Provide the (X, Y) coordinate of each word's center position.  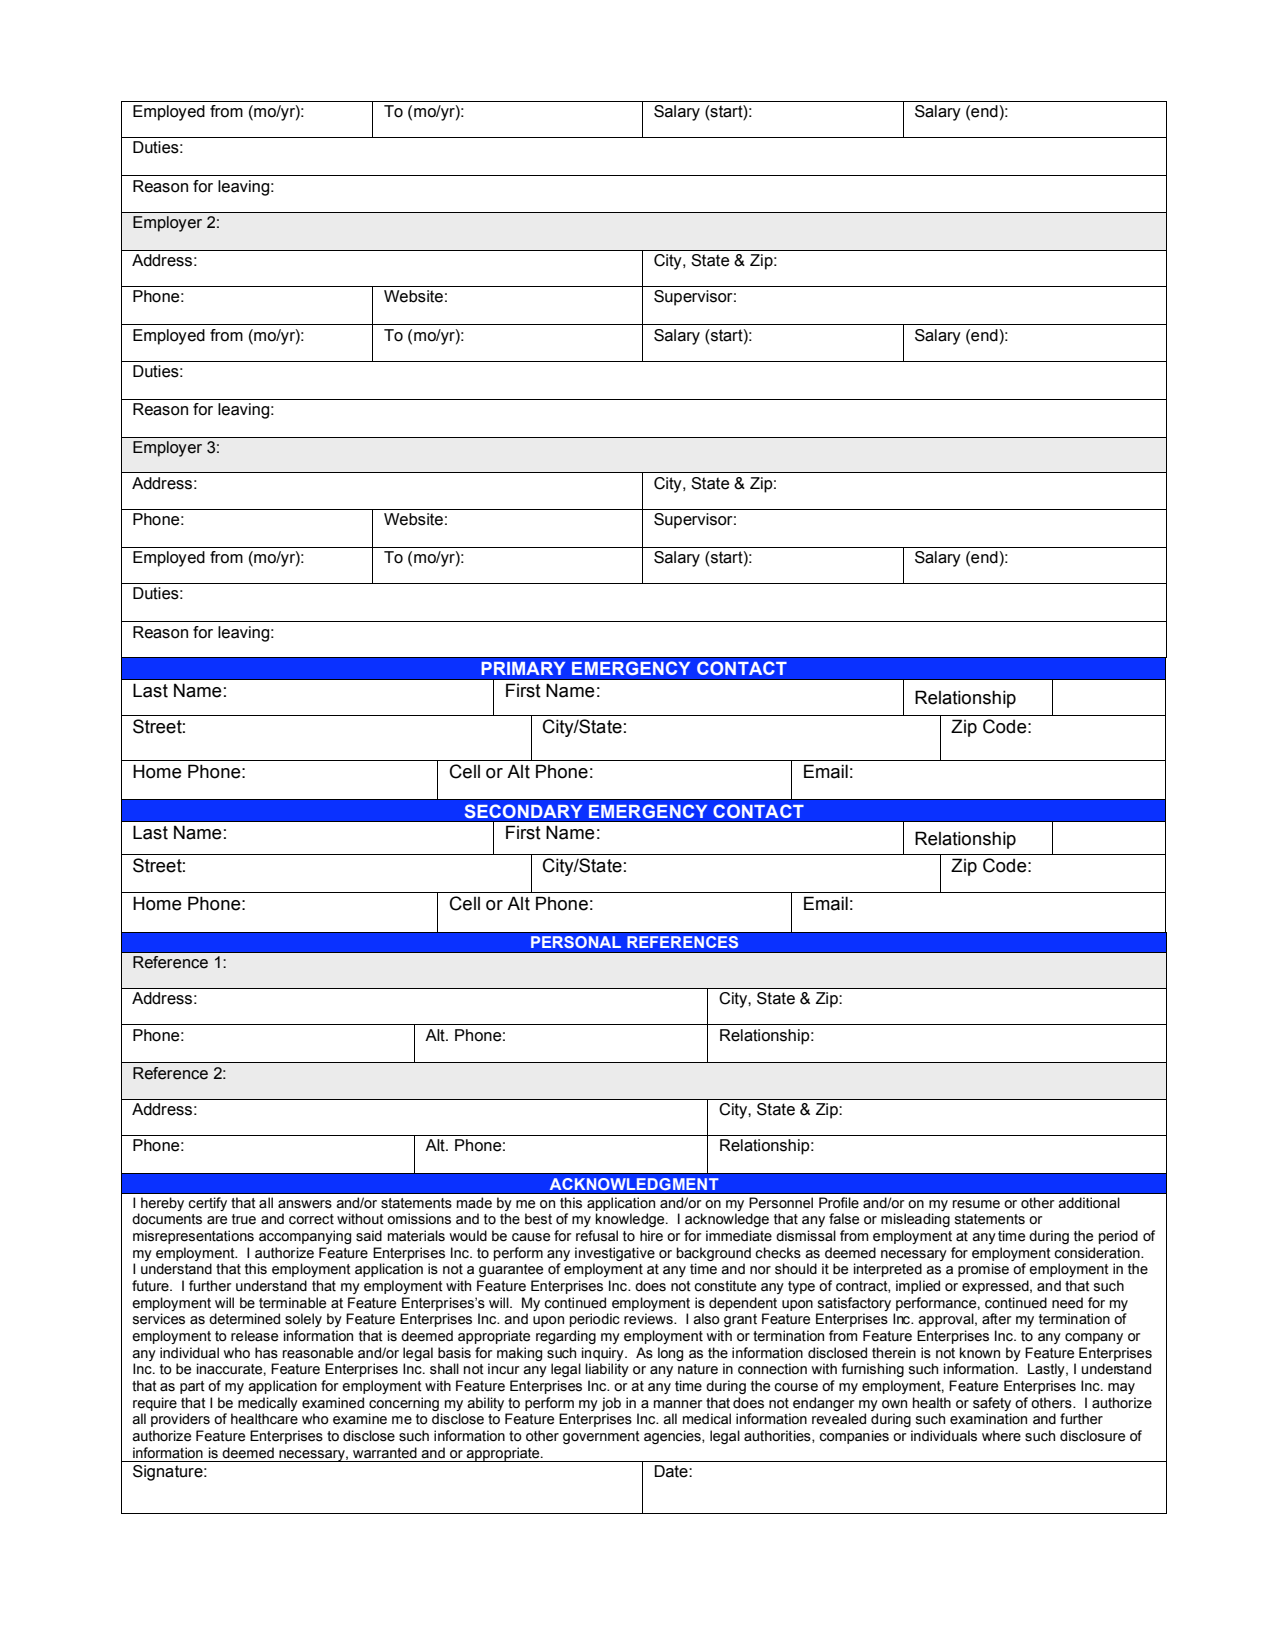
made (474, 1203)
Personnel (781, 1203)
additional (1089, 1203)
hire (651, 1236)
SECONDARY (523, 811)
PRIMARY (523, 668)
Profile (839, 1203)
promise (983, 1270)
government (601, 1437)
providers (180, 1420)
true (244, 1219)
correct (311, 1219)
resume (976, 1204)
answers (305, 1204)
